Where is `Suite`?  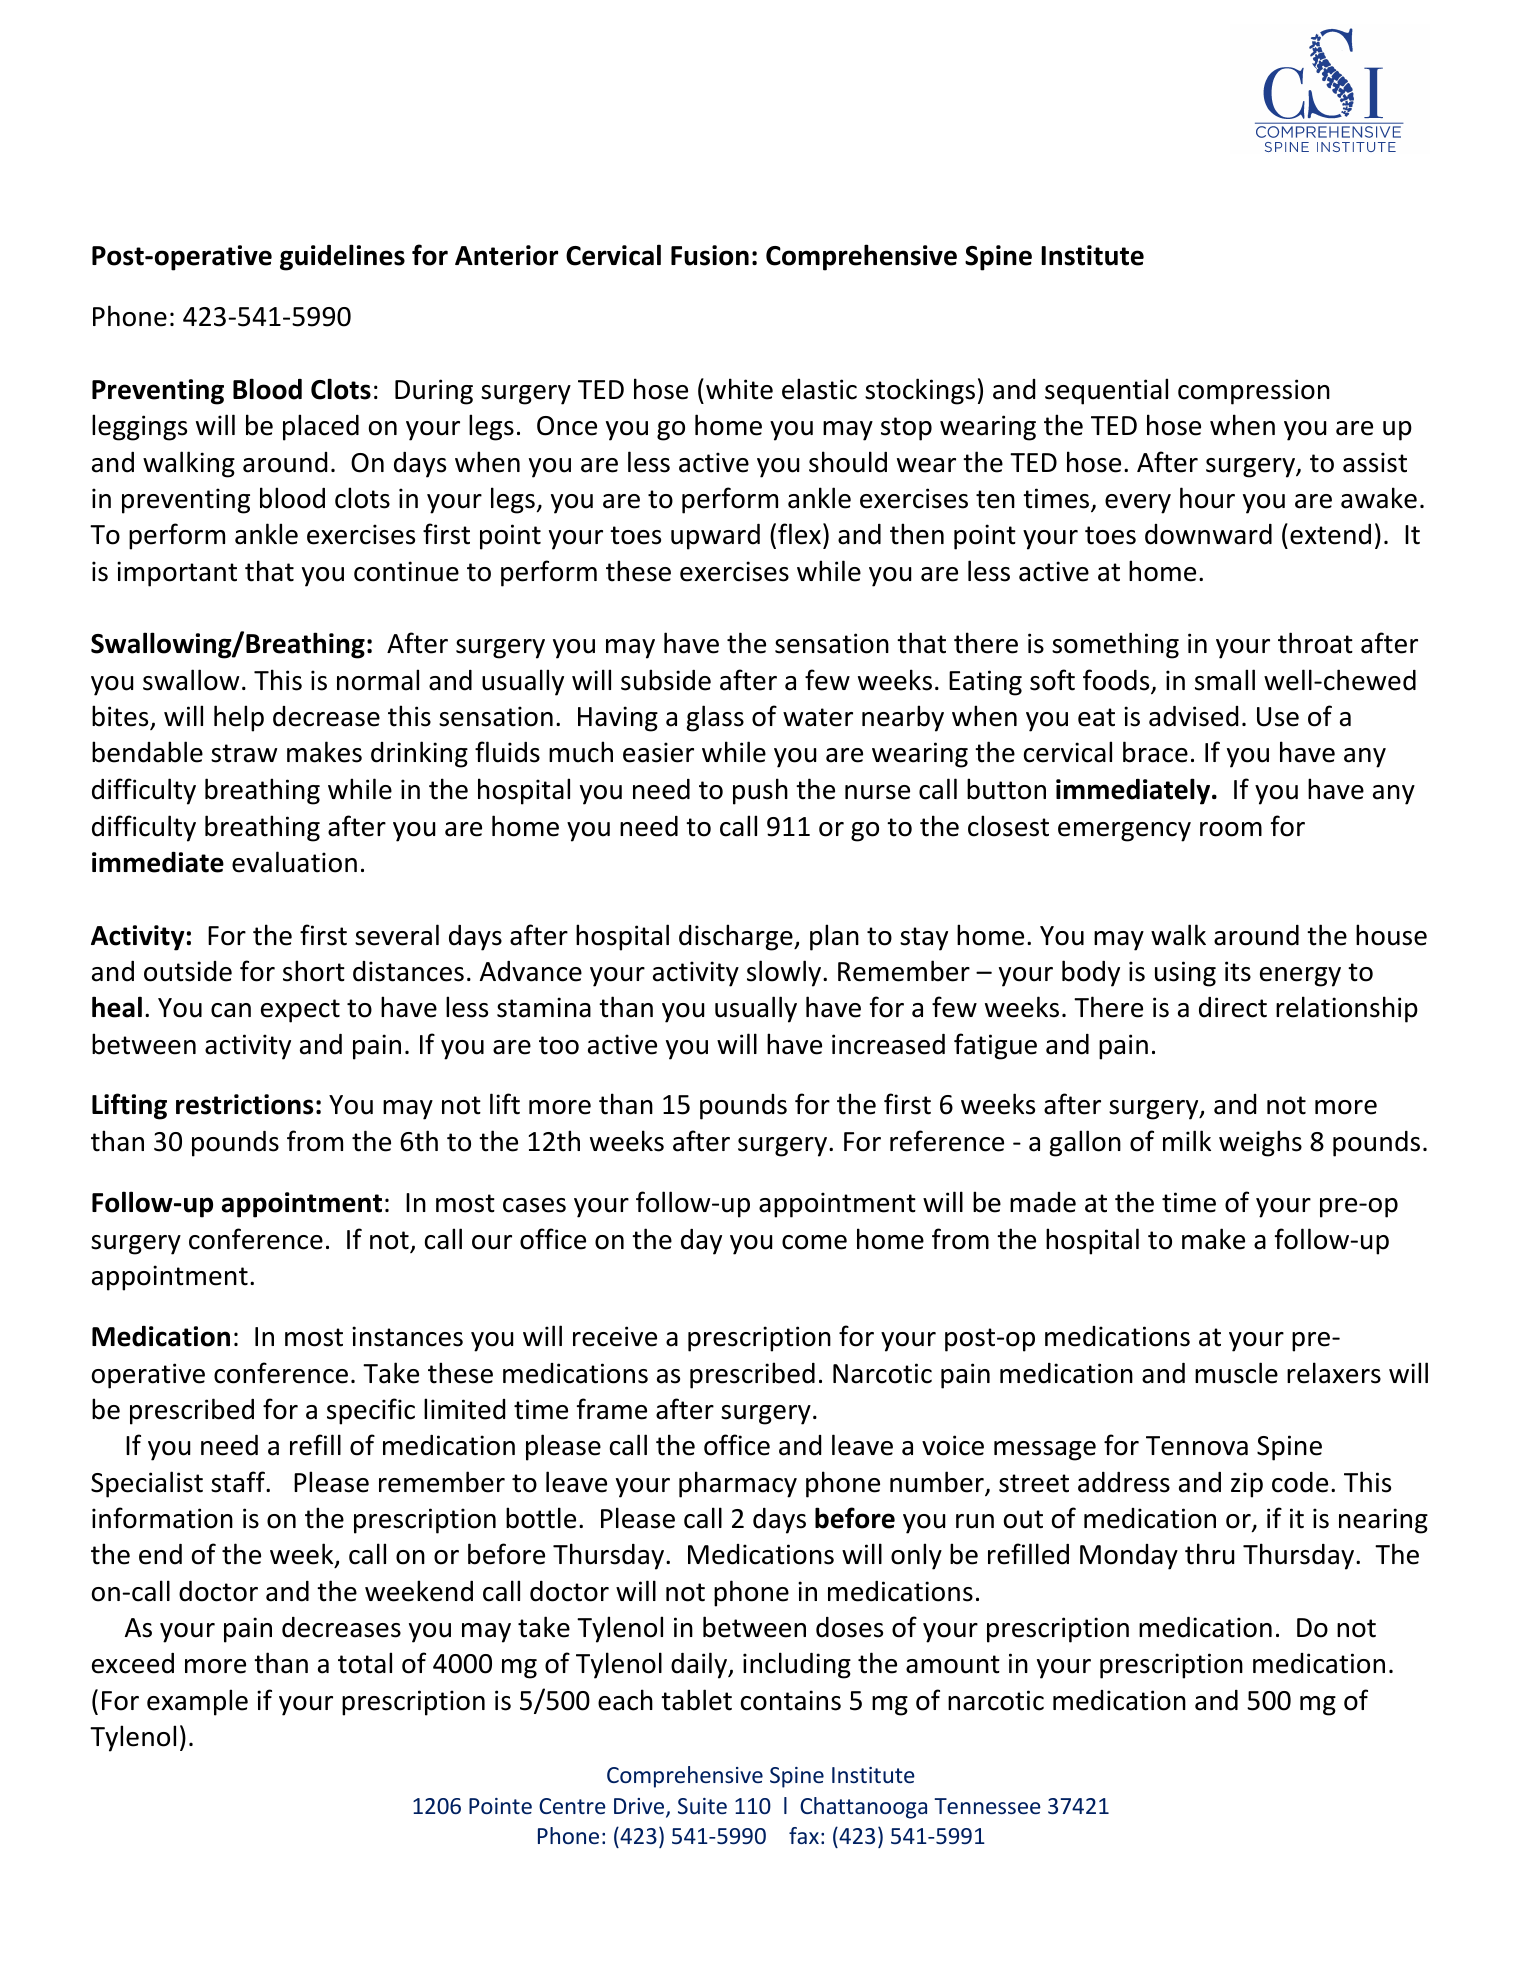 Suite is located at coordinates (702, 1806).
